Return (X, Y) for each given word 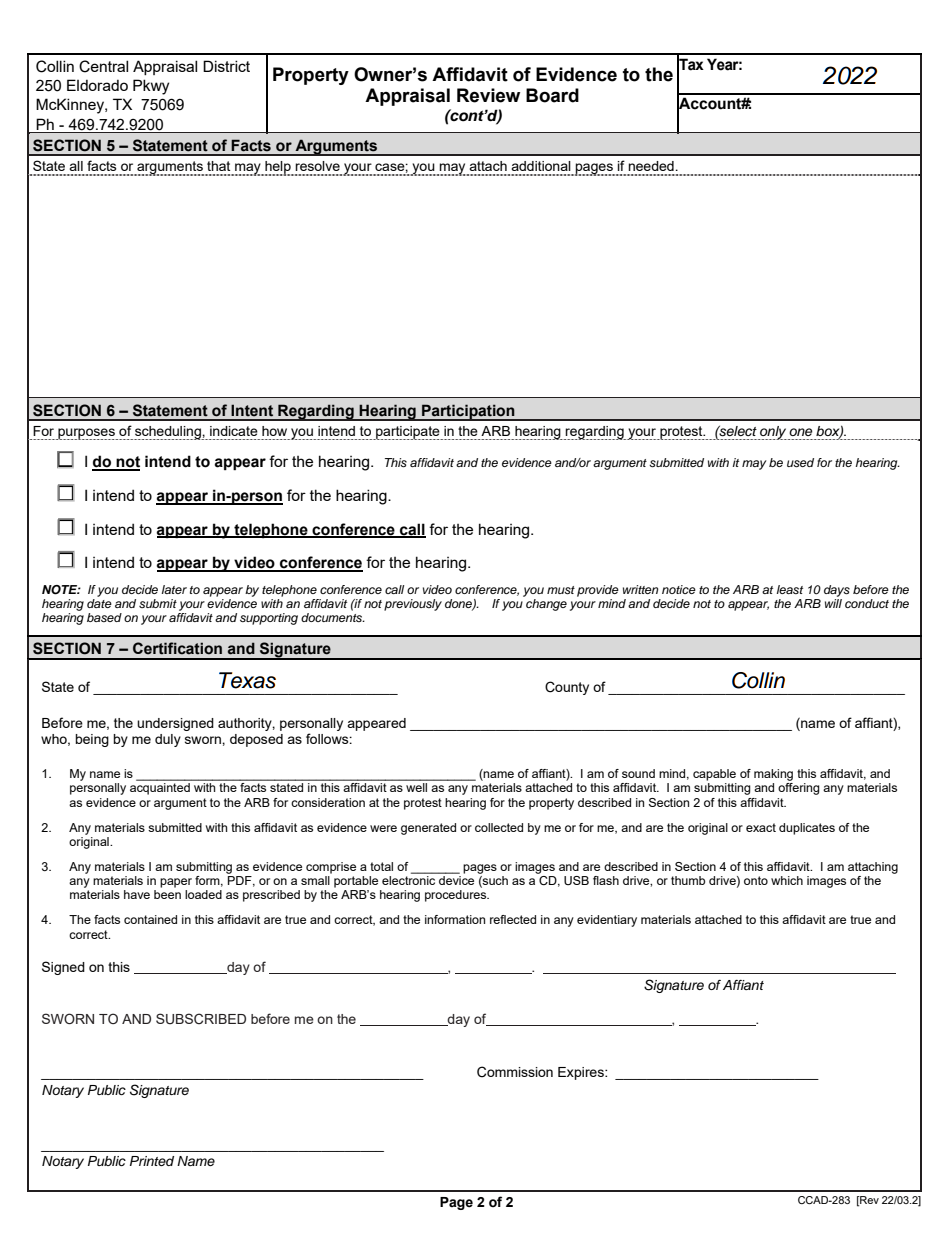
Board (552, 95)
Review (488, 95)
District (226, 66)
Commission (515, 1072)
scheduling (168, 433)
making (773, 775)
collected (499, 827)
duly (168, 740)
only (773, 433)
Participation (468, 412)
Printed (152, 1161)
